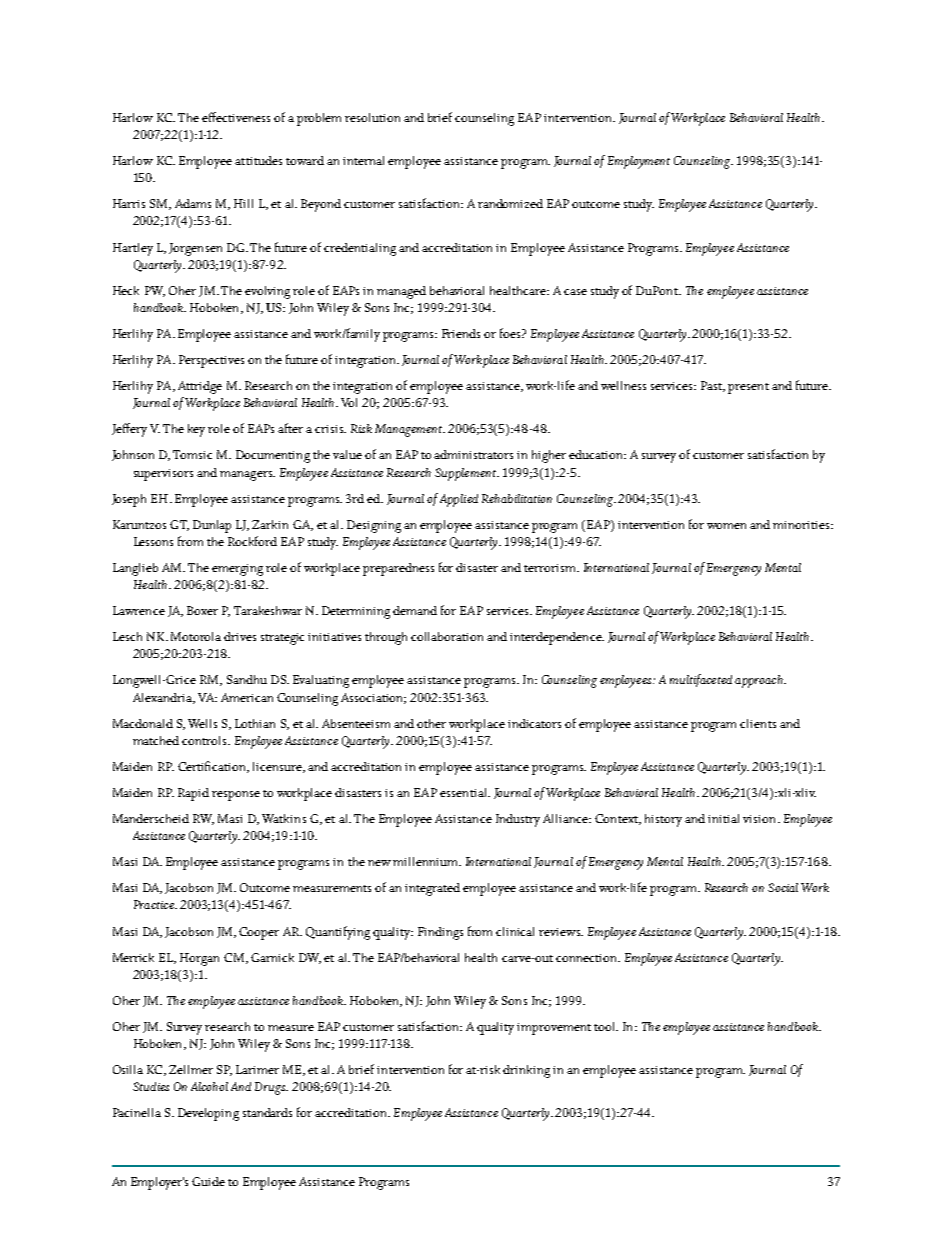 The image size is (952, 1233). What do you see at coordinates (526, 1071) in the image?
I see `drinking` at bounding box center [526, 1071].
